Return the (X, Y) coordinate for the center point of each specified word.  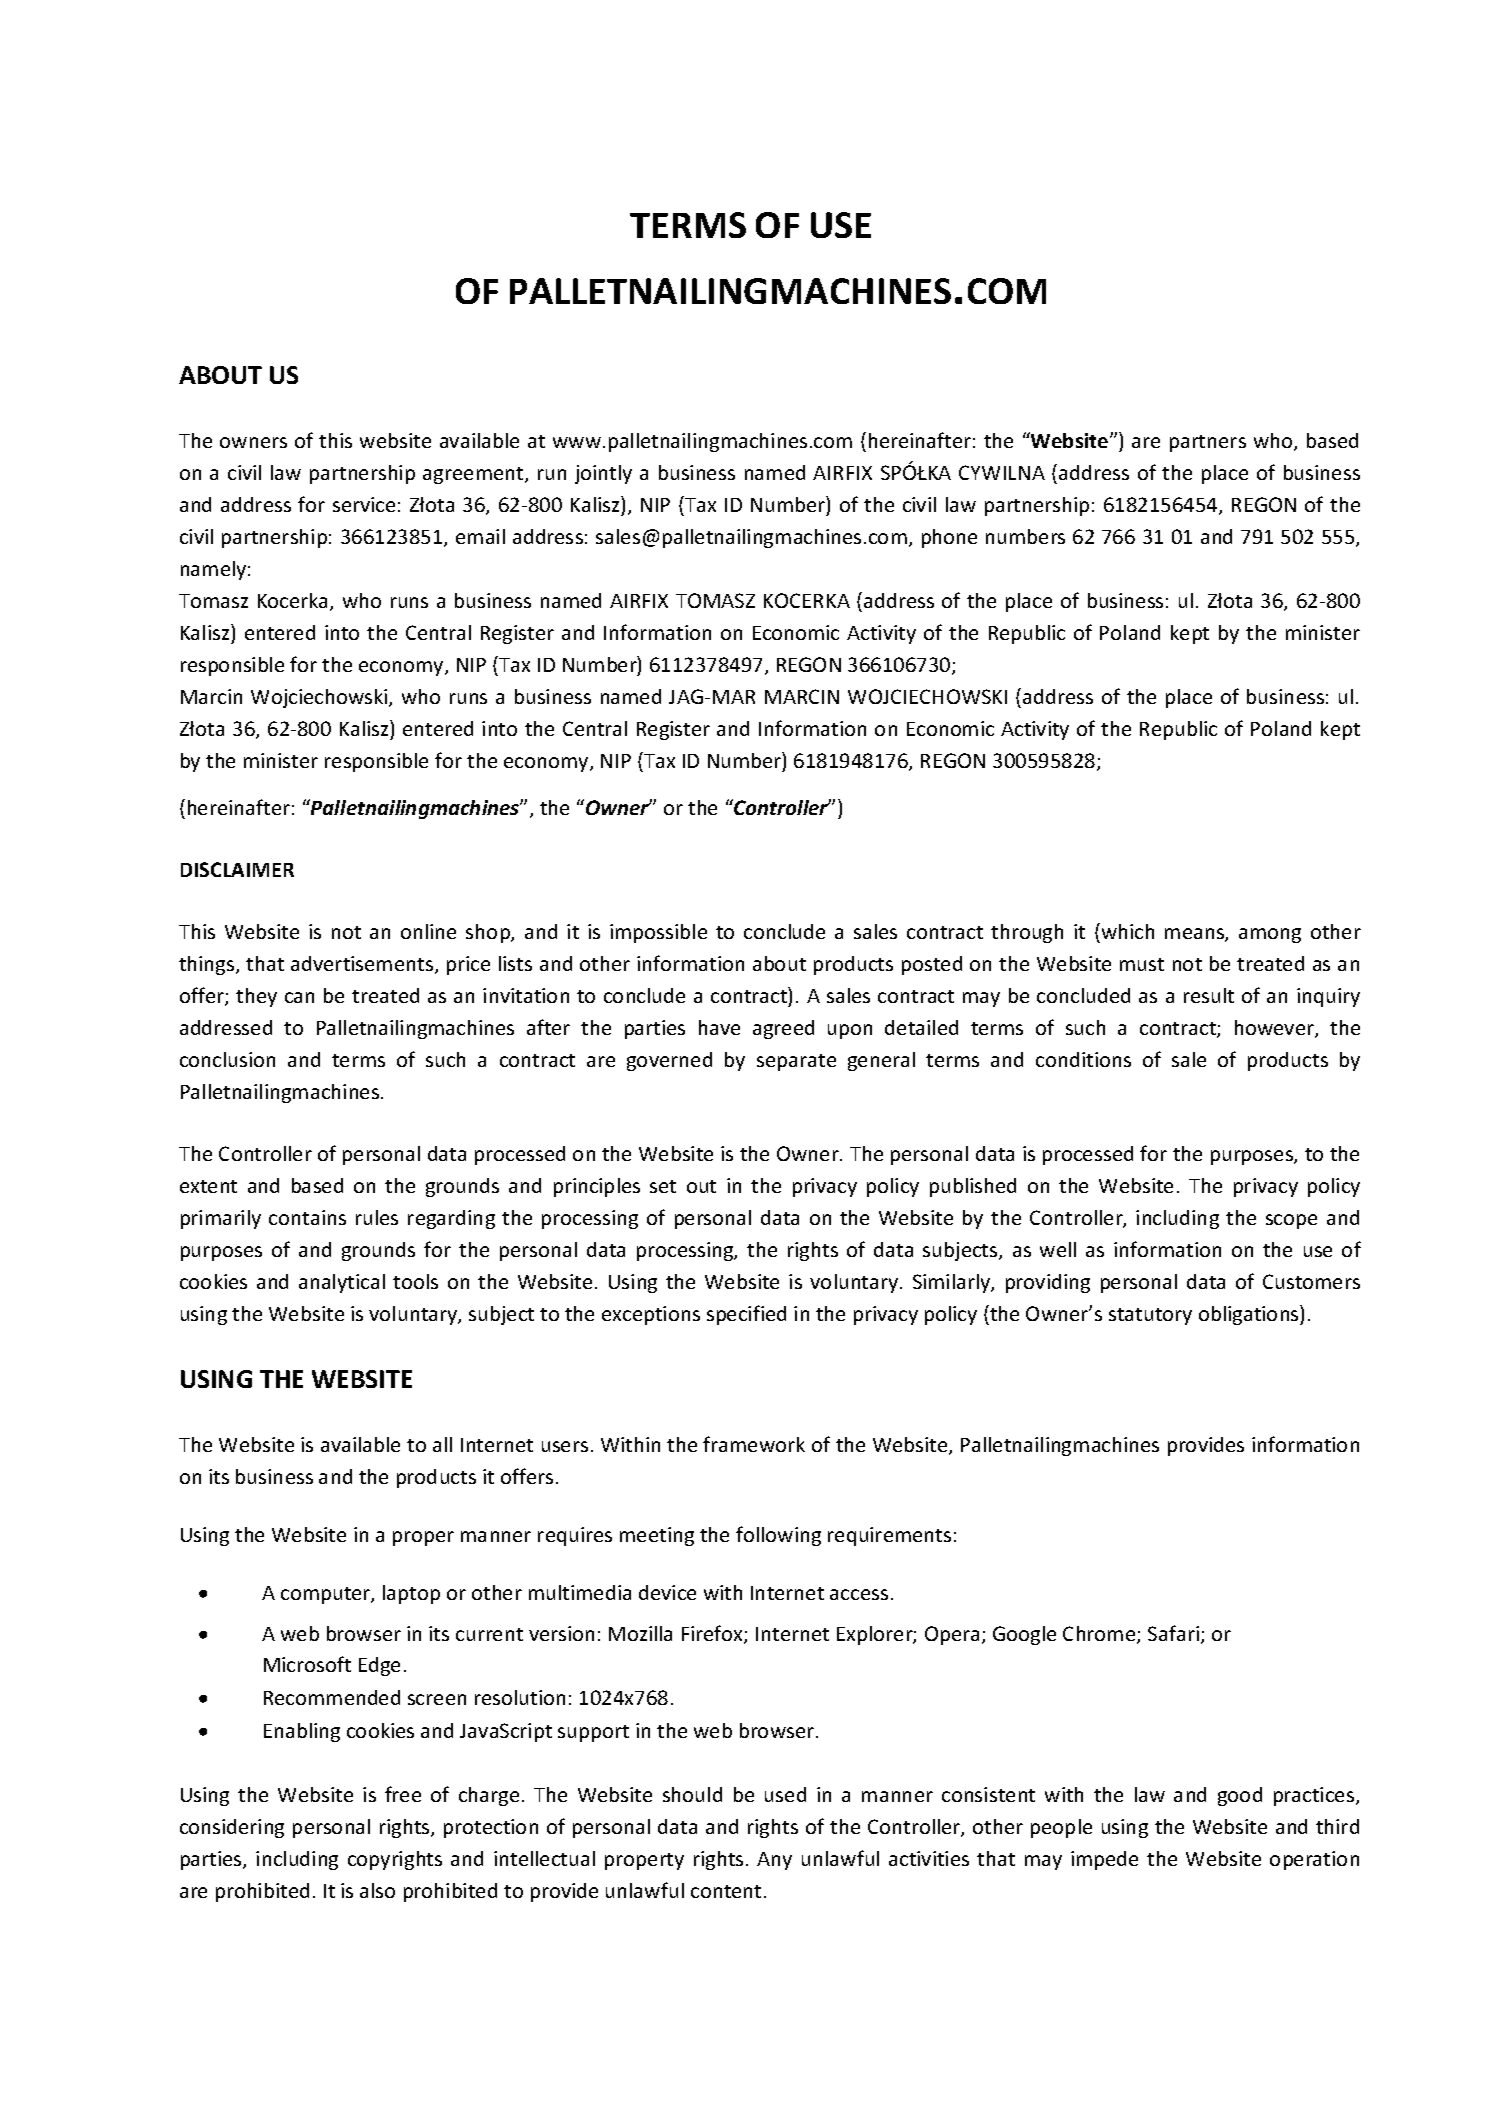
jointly (603, 474)
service (364, 504)
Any (774, 1861)
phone (949, 538)
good (1240, 1796)
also (377, 1890)
